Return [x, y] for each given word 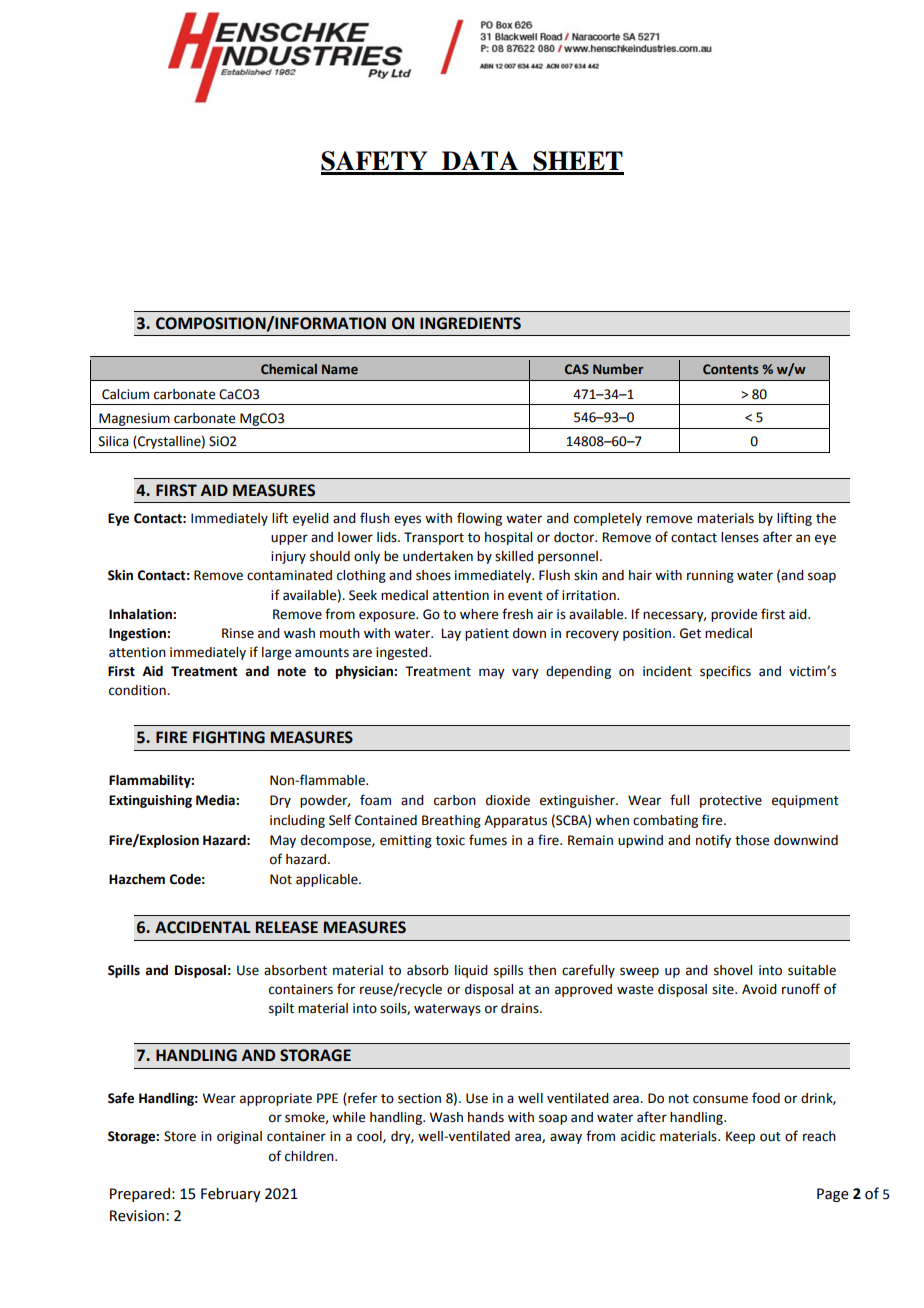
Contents [730, 369]
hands [486, 1117]
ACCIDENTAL [203, 927]
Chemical [289, 369]
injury [288, 557]
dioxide [508, 800]
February [231, 1195]
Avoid [759, 989]
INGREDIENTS [470, 323]
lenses [740, 537]
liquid [471, 971]
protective [731, 801]
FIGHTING [229, 737]
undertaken [438, 556]
